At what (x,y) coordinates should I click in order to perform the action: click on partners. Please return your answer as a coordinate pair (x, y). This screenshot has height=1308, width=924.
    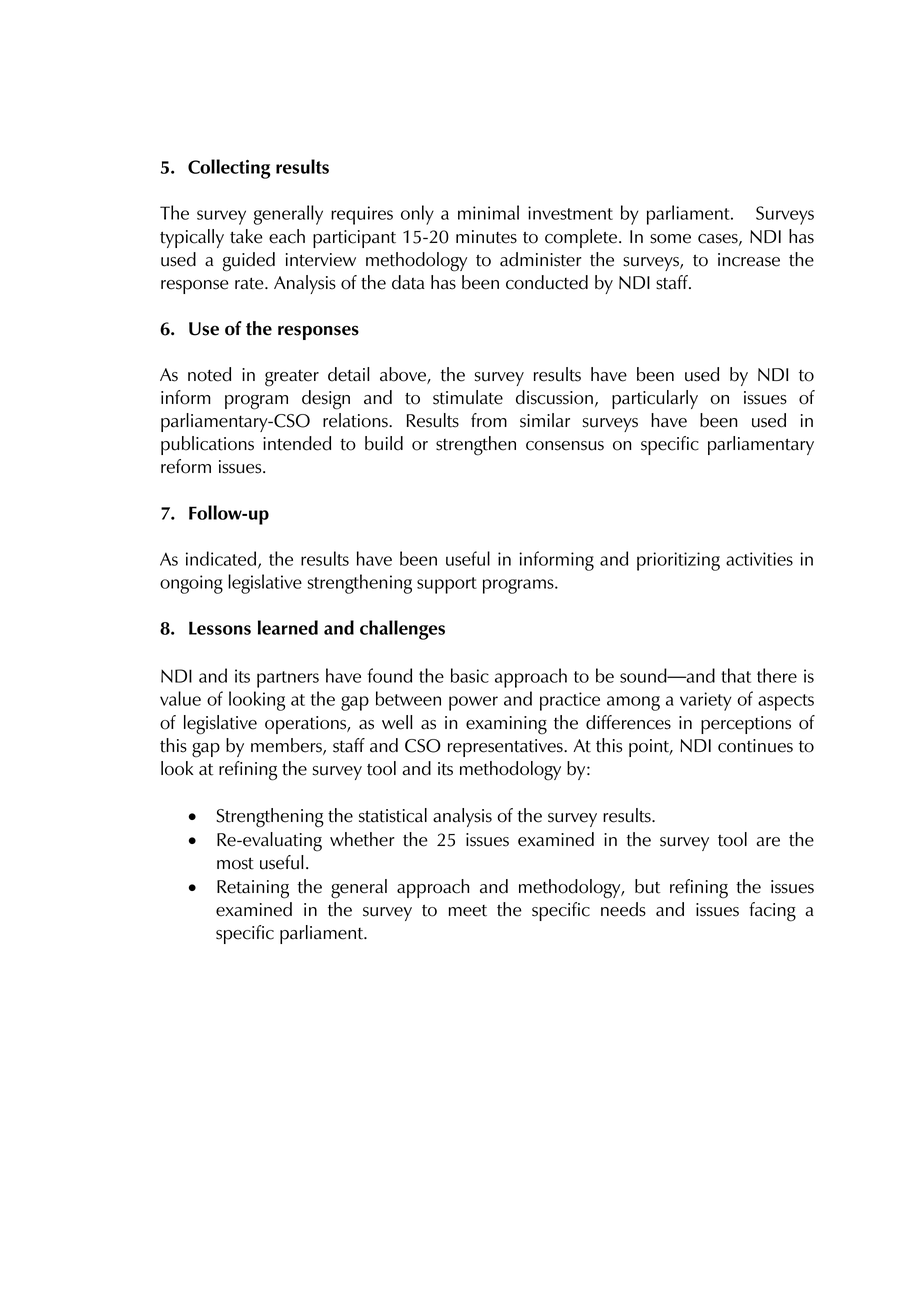
    Looking at the image, I should click on (288, 679).
